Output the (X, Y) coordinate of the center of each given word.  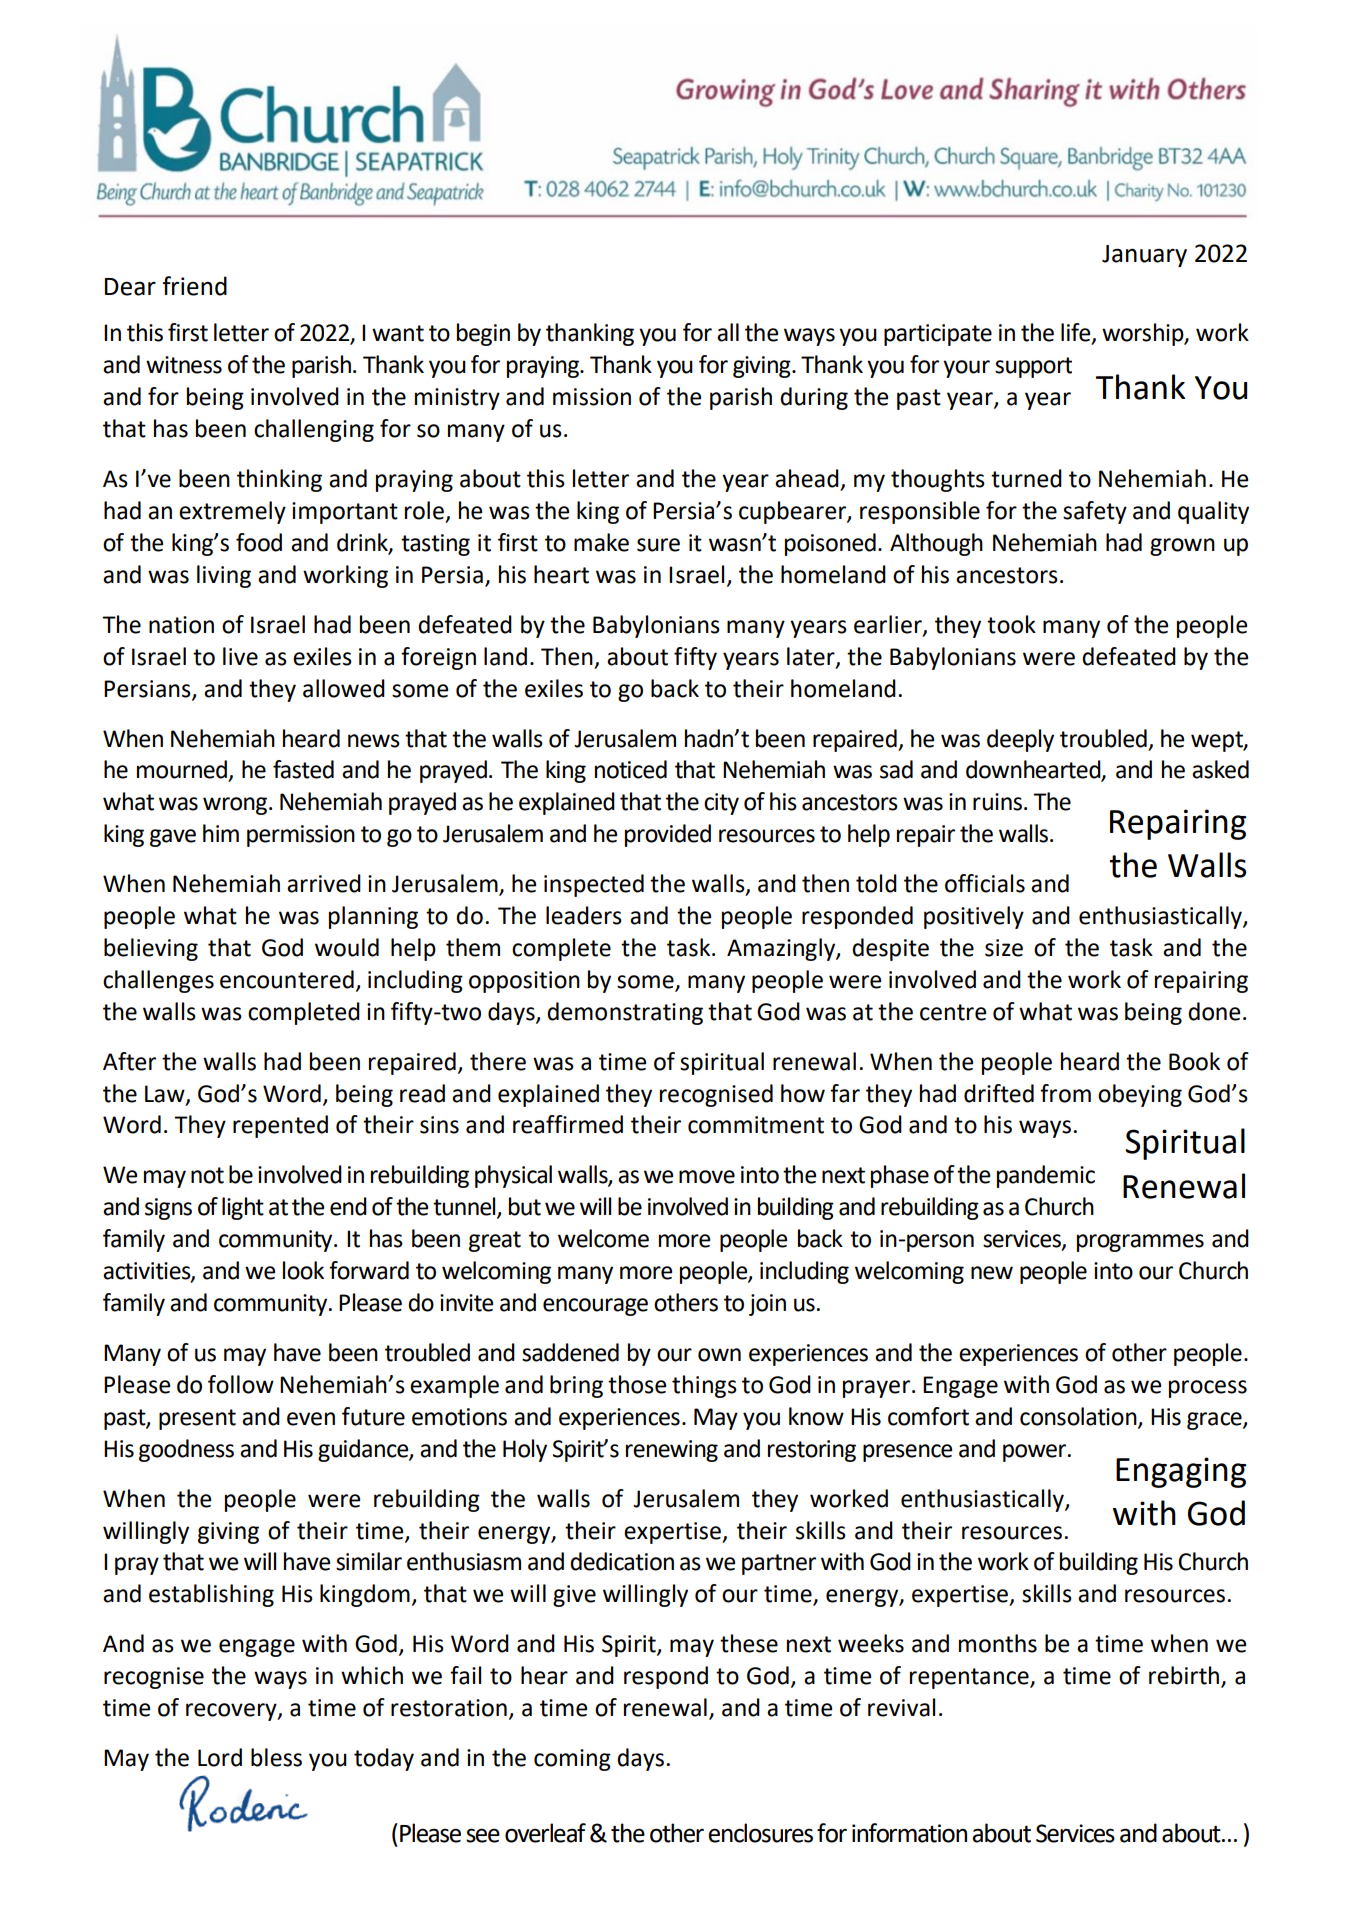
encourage (595, 1307)
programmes (1140, 1243)
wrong (236, 806)
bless (276, 1757)
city (721, 804)
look (303, 1270)
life (1077, 333)
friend (194, 286)
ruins (997, 802)
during (814, 398)
